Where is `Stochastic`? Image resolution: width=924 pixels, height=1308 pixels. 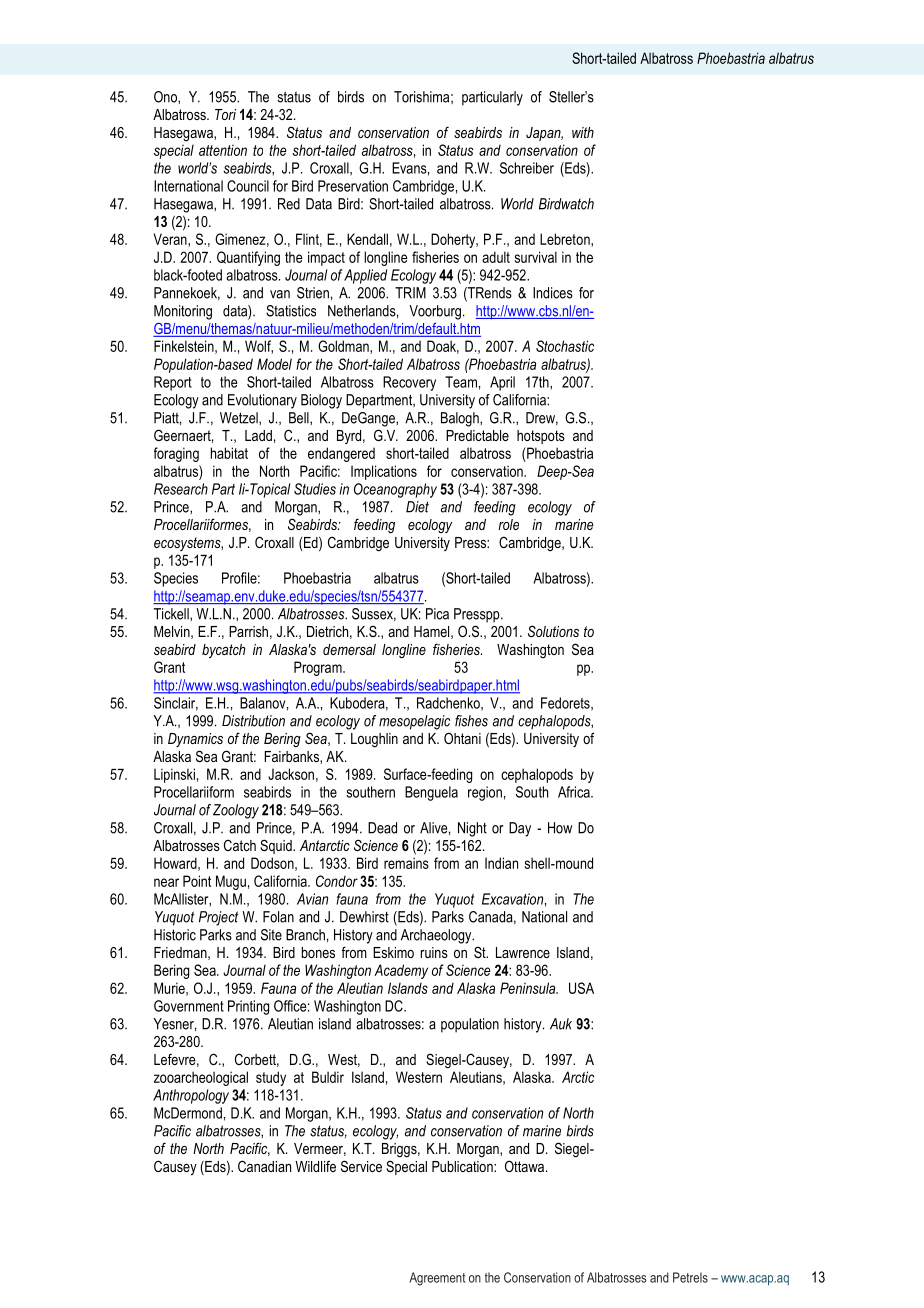 Stochastic is located at coordinates (565, 346).
